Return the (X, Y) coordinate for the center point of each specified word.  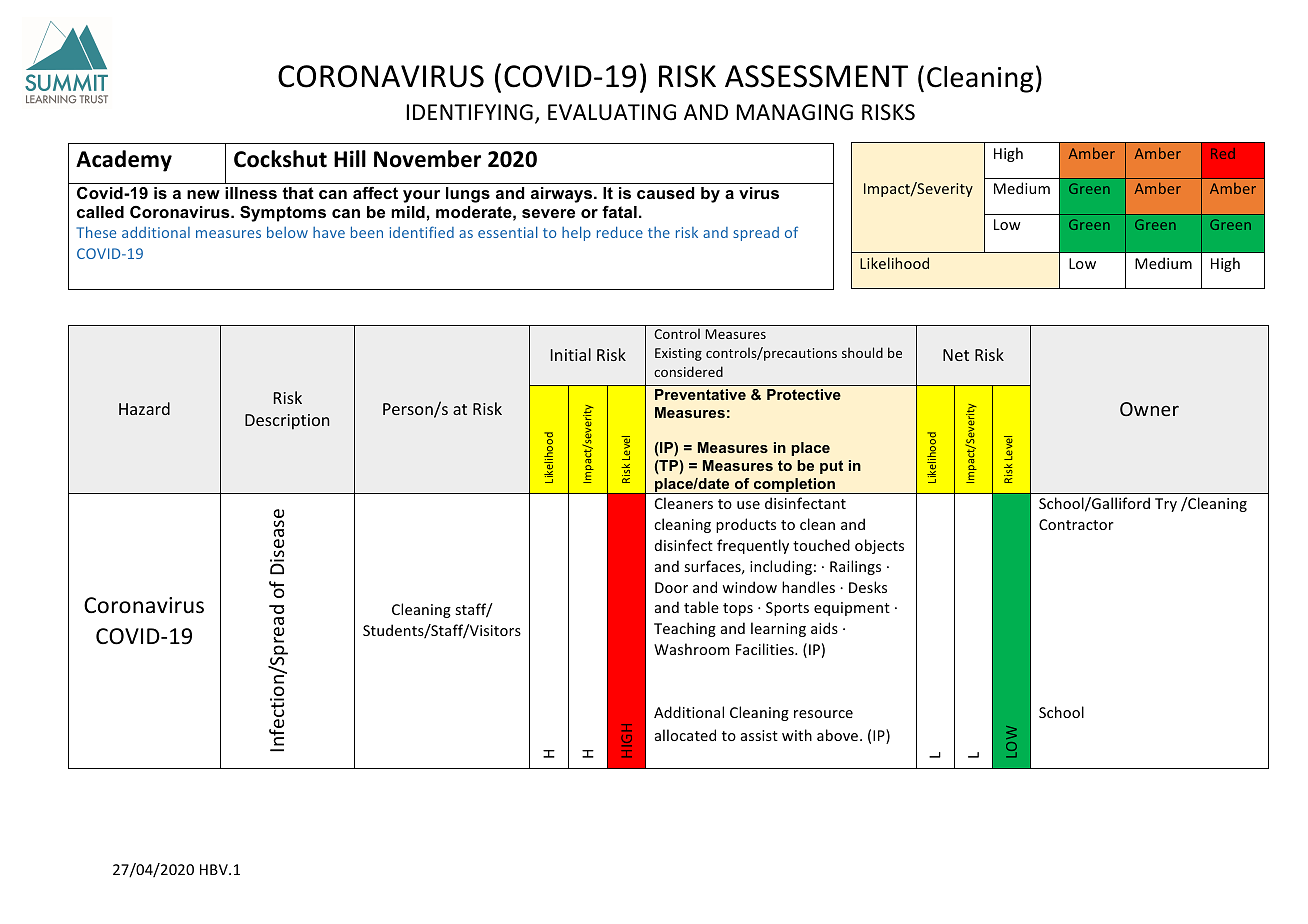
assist (759, 735)
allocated (685, 735)
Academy (124, 161)
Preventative (700, 394)
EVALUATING (612, 112)
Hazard (144, 408)
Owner (1149, 409)
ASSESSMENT (816, 76)
